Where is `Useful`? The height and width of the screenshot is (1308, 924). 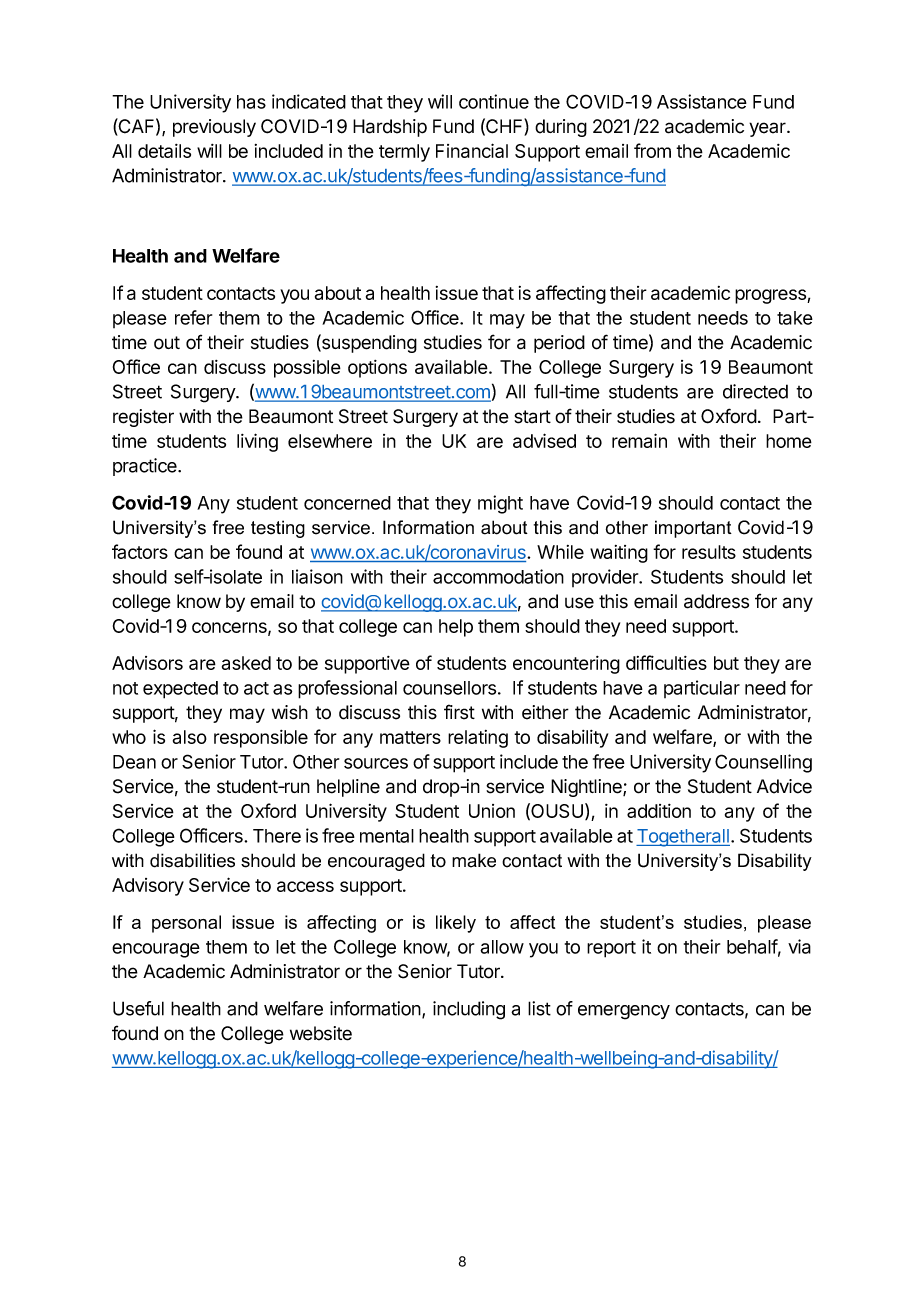
Useful is located at coordinates (138, 1008).
